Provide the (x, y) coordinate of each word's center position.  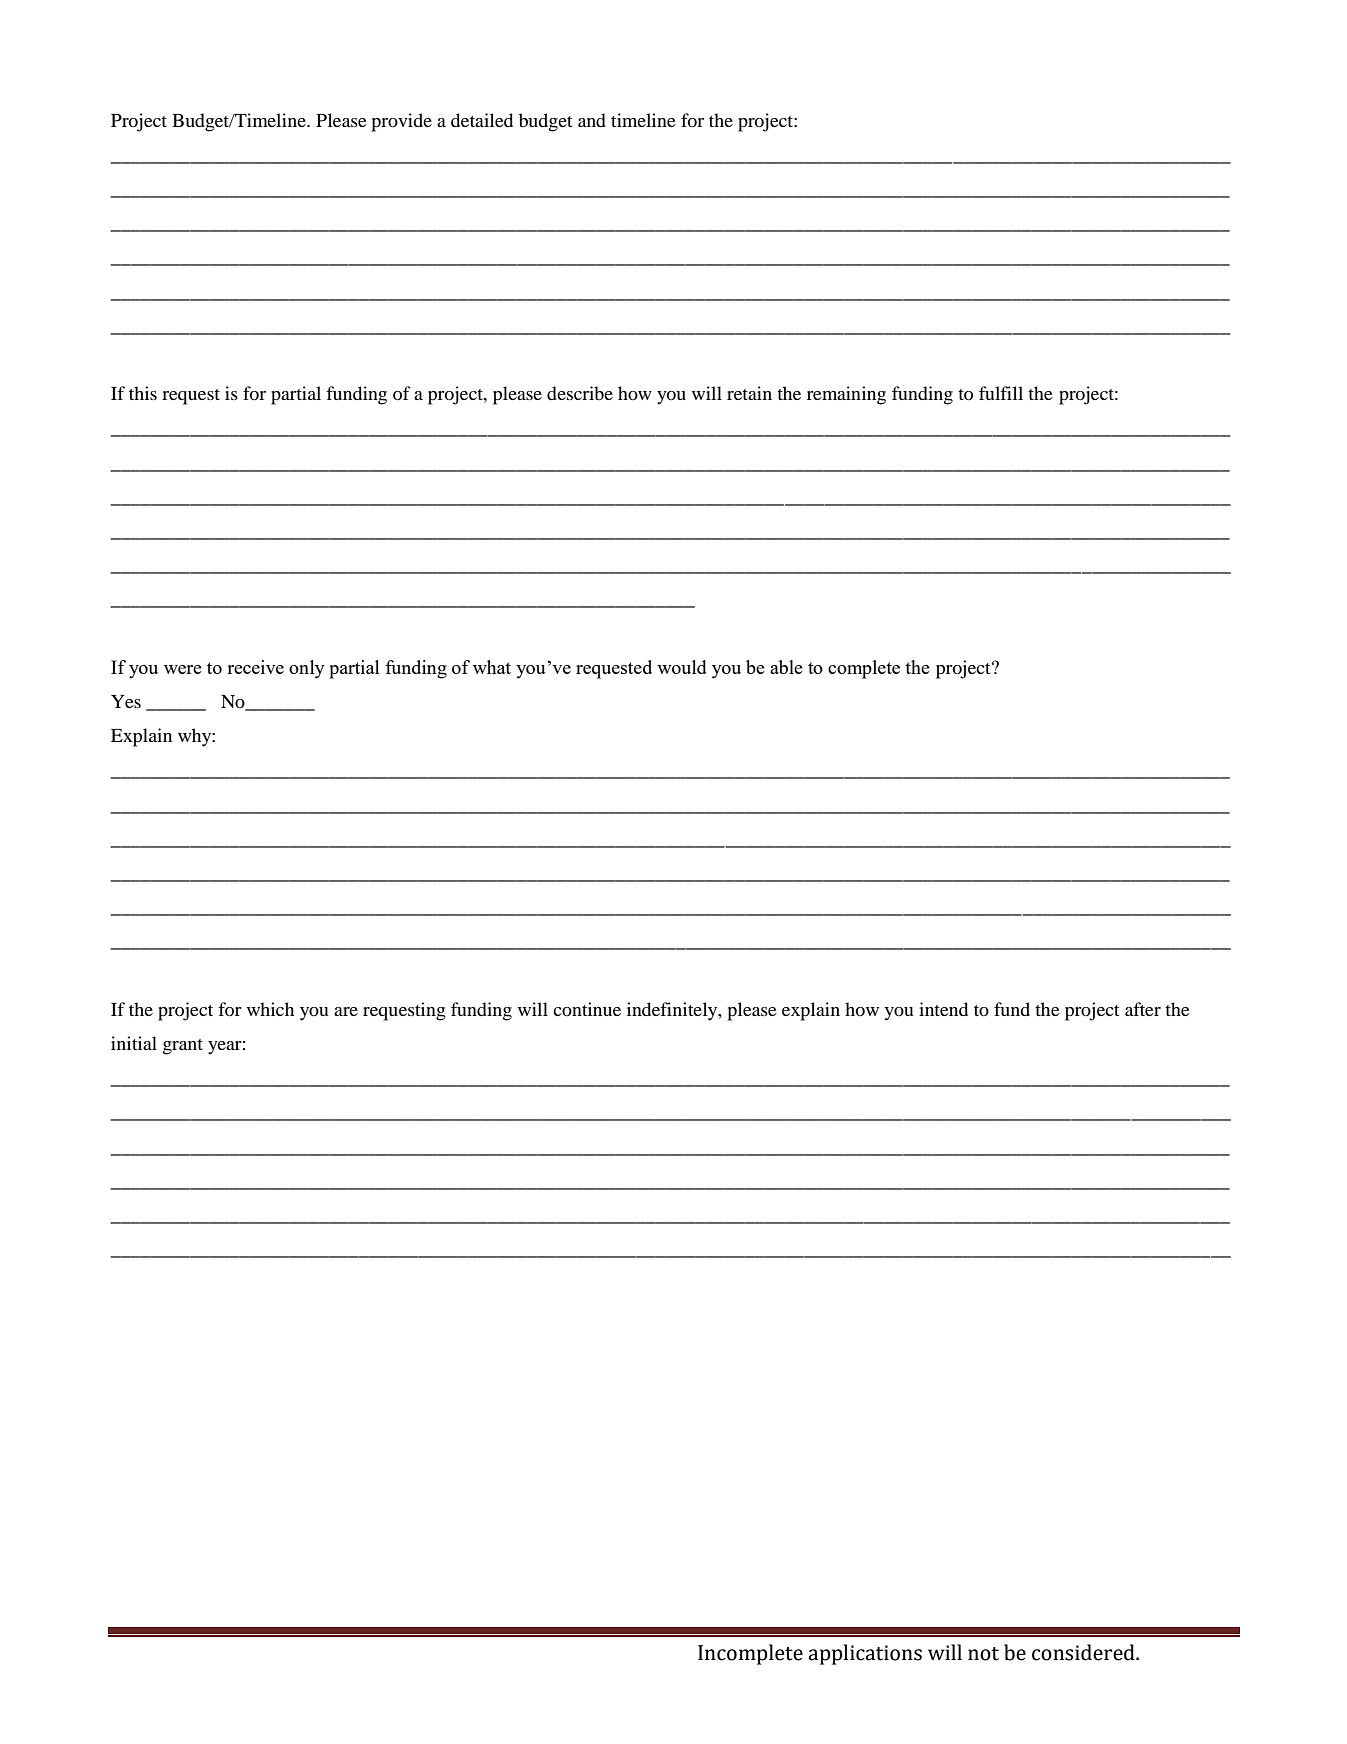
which (270, 1009)
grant (183, 1047)
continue (587, 1009)
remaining (846, 395)
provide (401, 122)
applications (865, 1654)
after (1143, 1009)
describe (580, 393)
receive (255, 667)
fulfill (1001, 393)
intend (943, 1009)
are (346, 1011)
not (983, 1654)
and (592, 120)
